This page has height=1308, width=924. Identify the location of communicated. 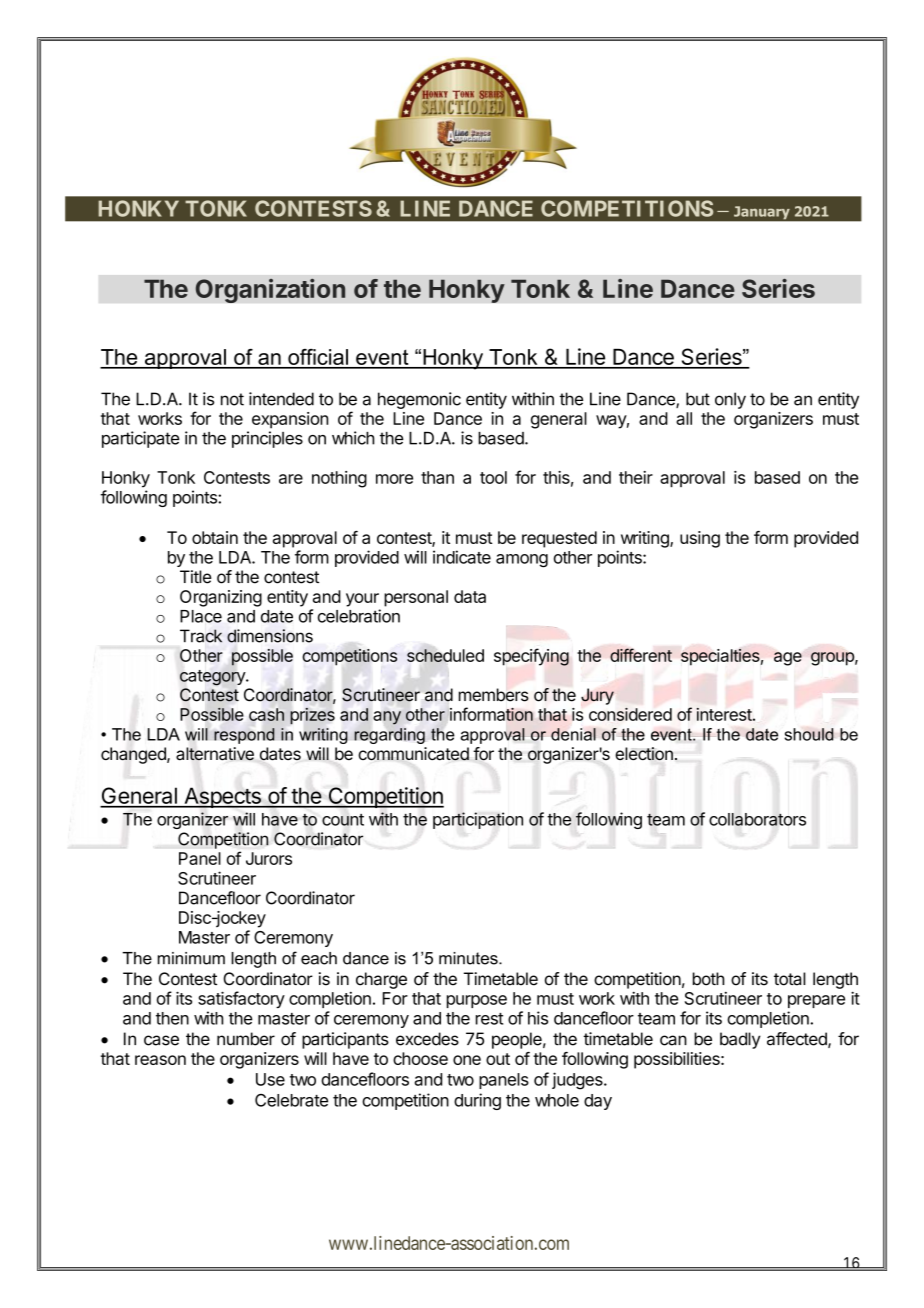
(413, 754).
